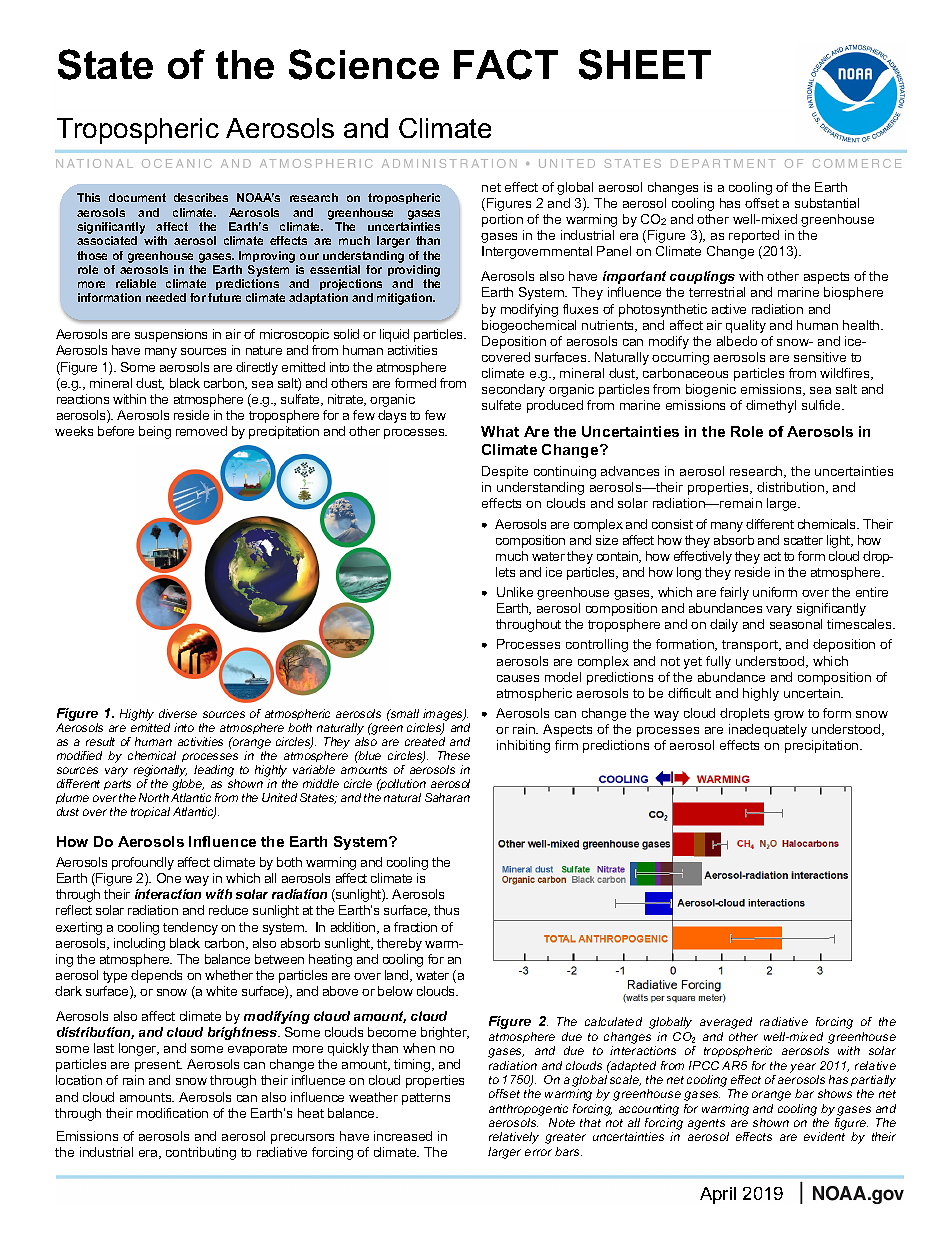 Image resolution: width=952 pixels, height=1233 pixels. Describe the element at coordinates (506, 64) in the document. I see `FACT` at that location.
